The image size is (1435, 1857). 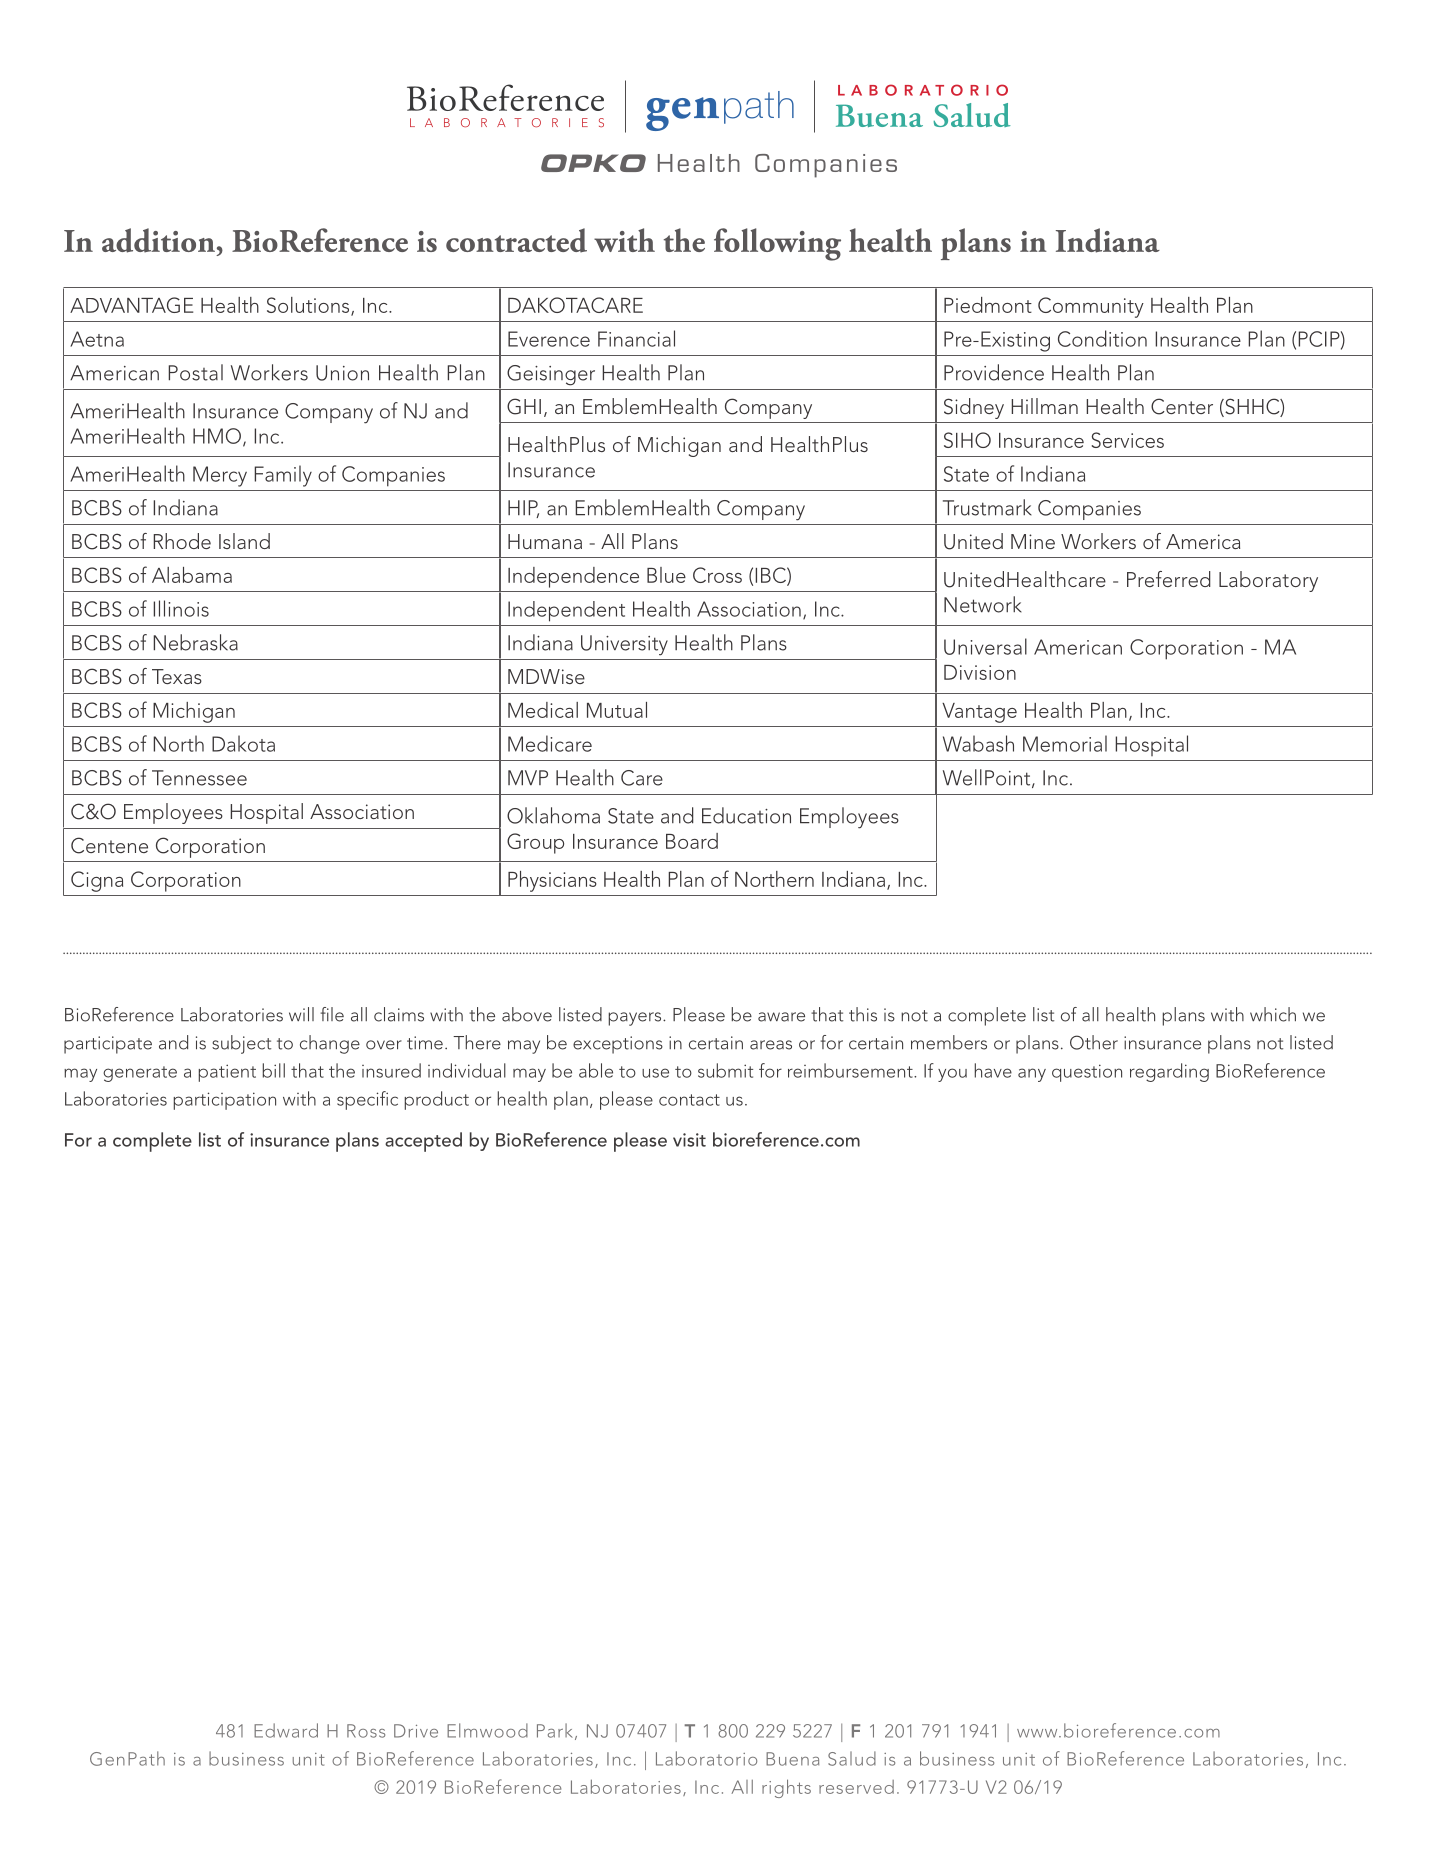 What do you see at coordinates (746, 815) in the screenshot?
I see `Education` at bounding box center [746, 815].
